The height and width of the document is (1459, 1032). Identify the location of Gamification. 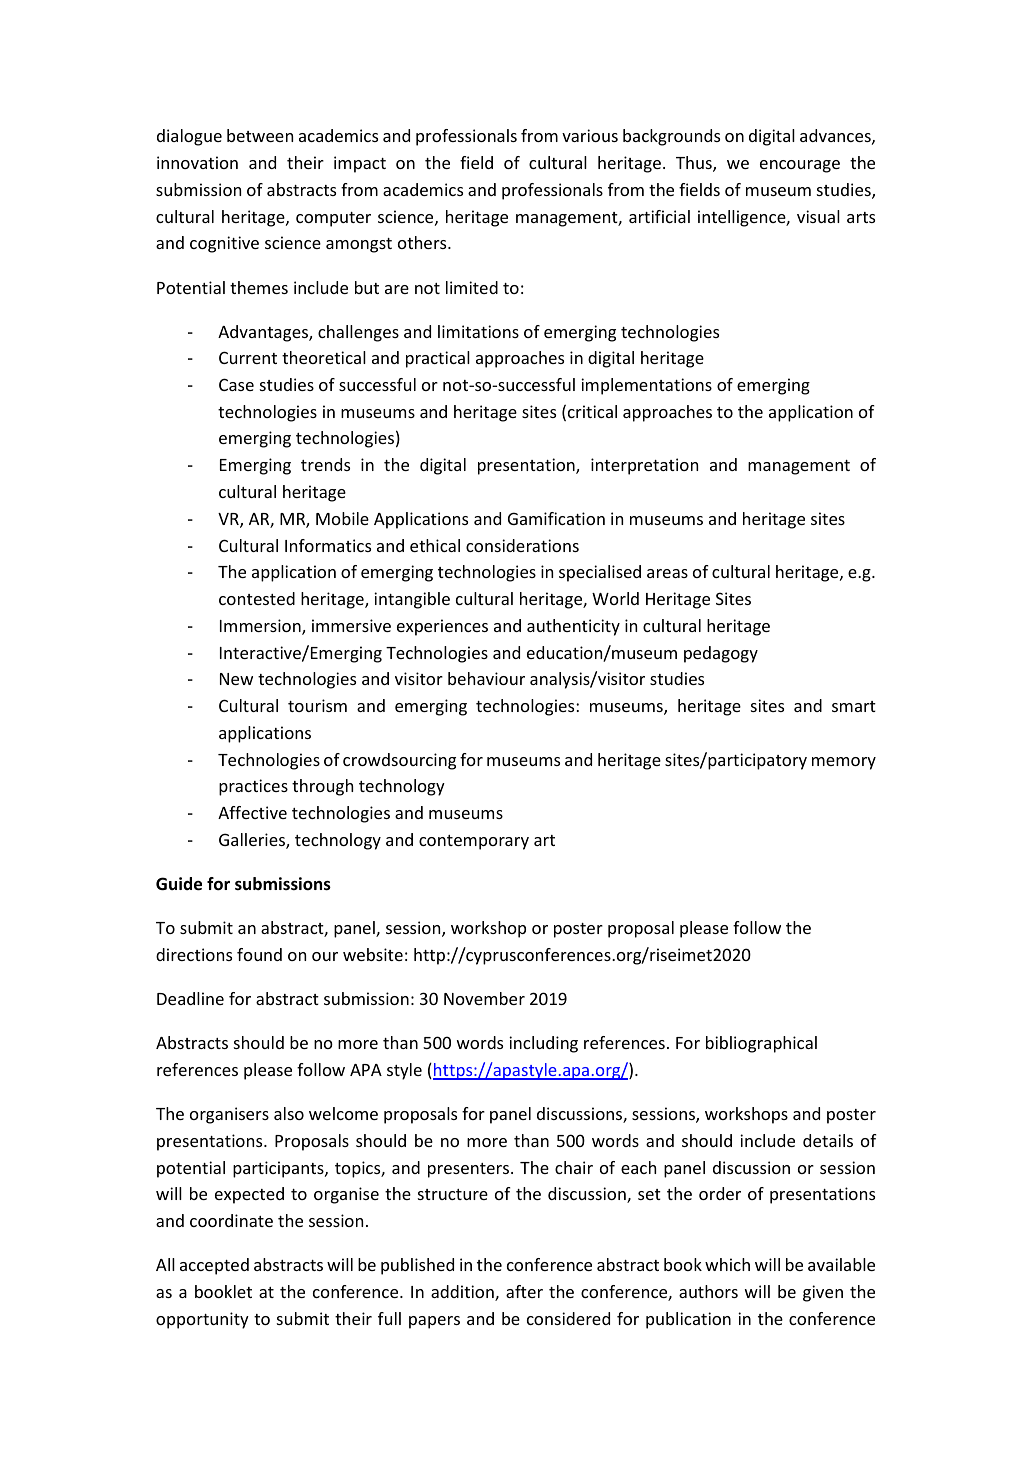
(556, 518).
